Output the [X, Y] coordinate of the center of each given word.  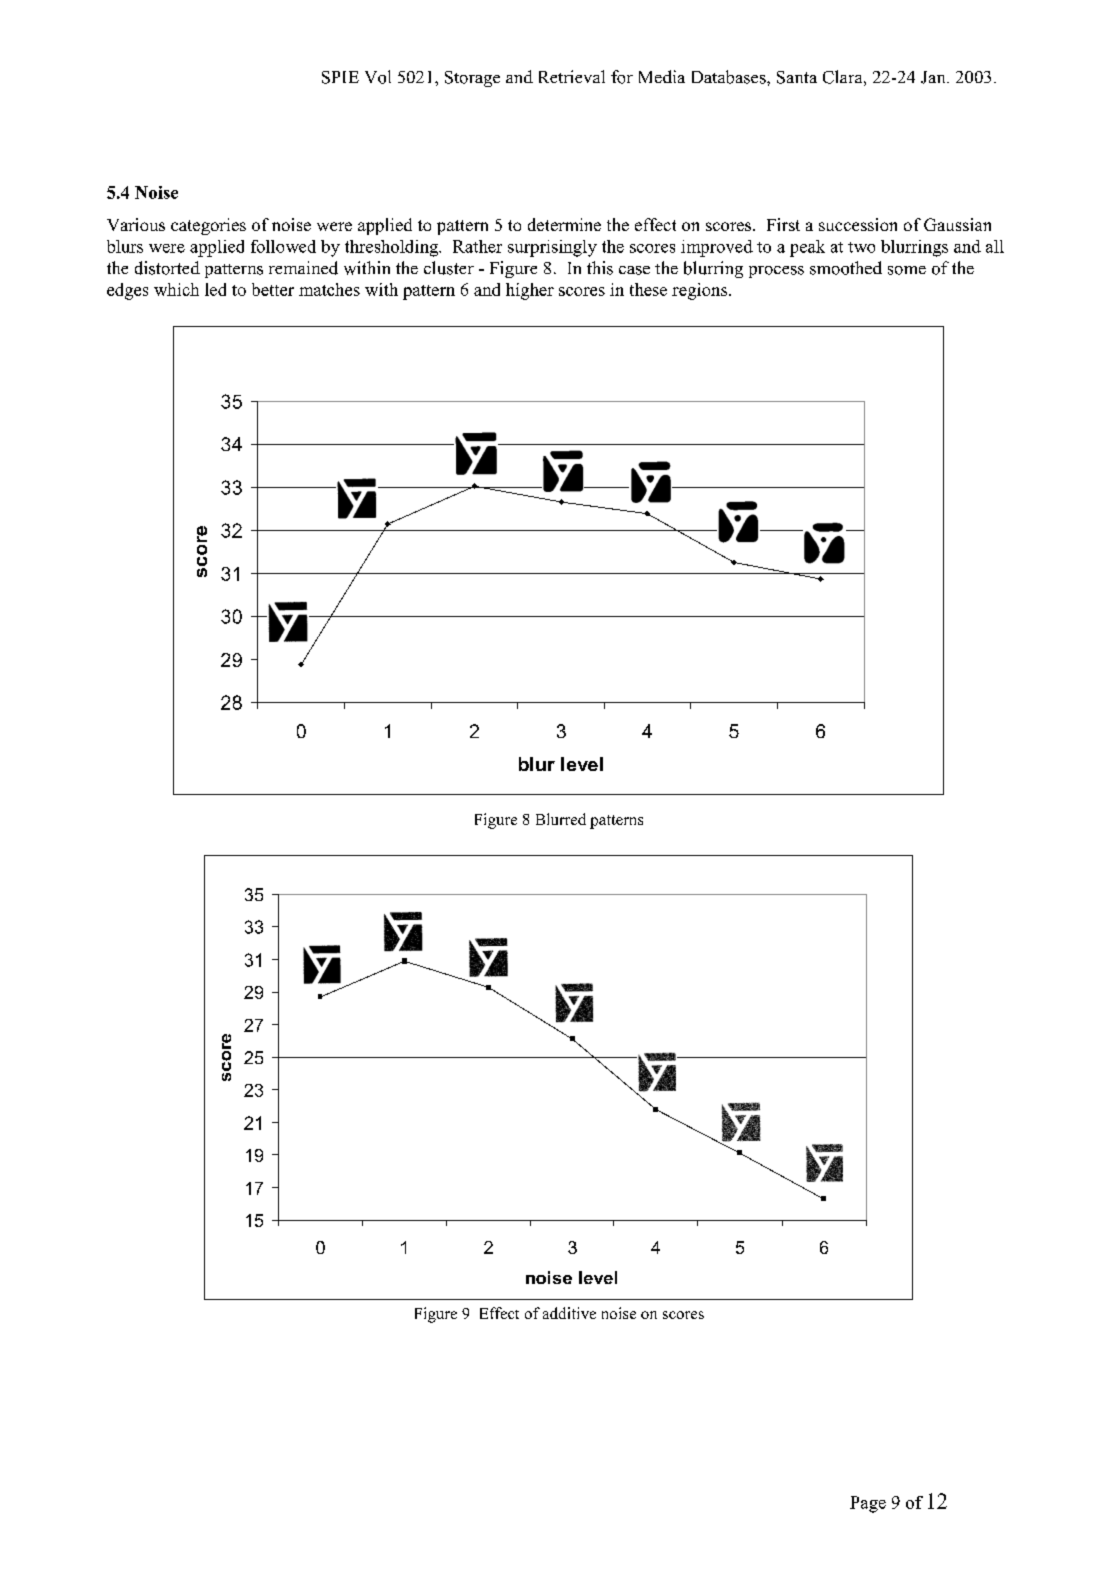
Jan [934, 77]
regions [701, 291]
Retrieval [572, 76]
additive [569, 1313]
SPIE [340, 77]
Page [868, 1504]
